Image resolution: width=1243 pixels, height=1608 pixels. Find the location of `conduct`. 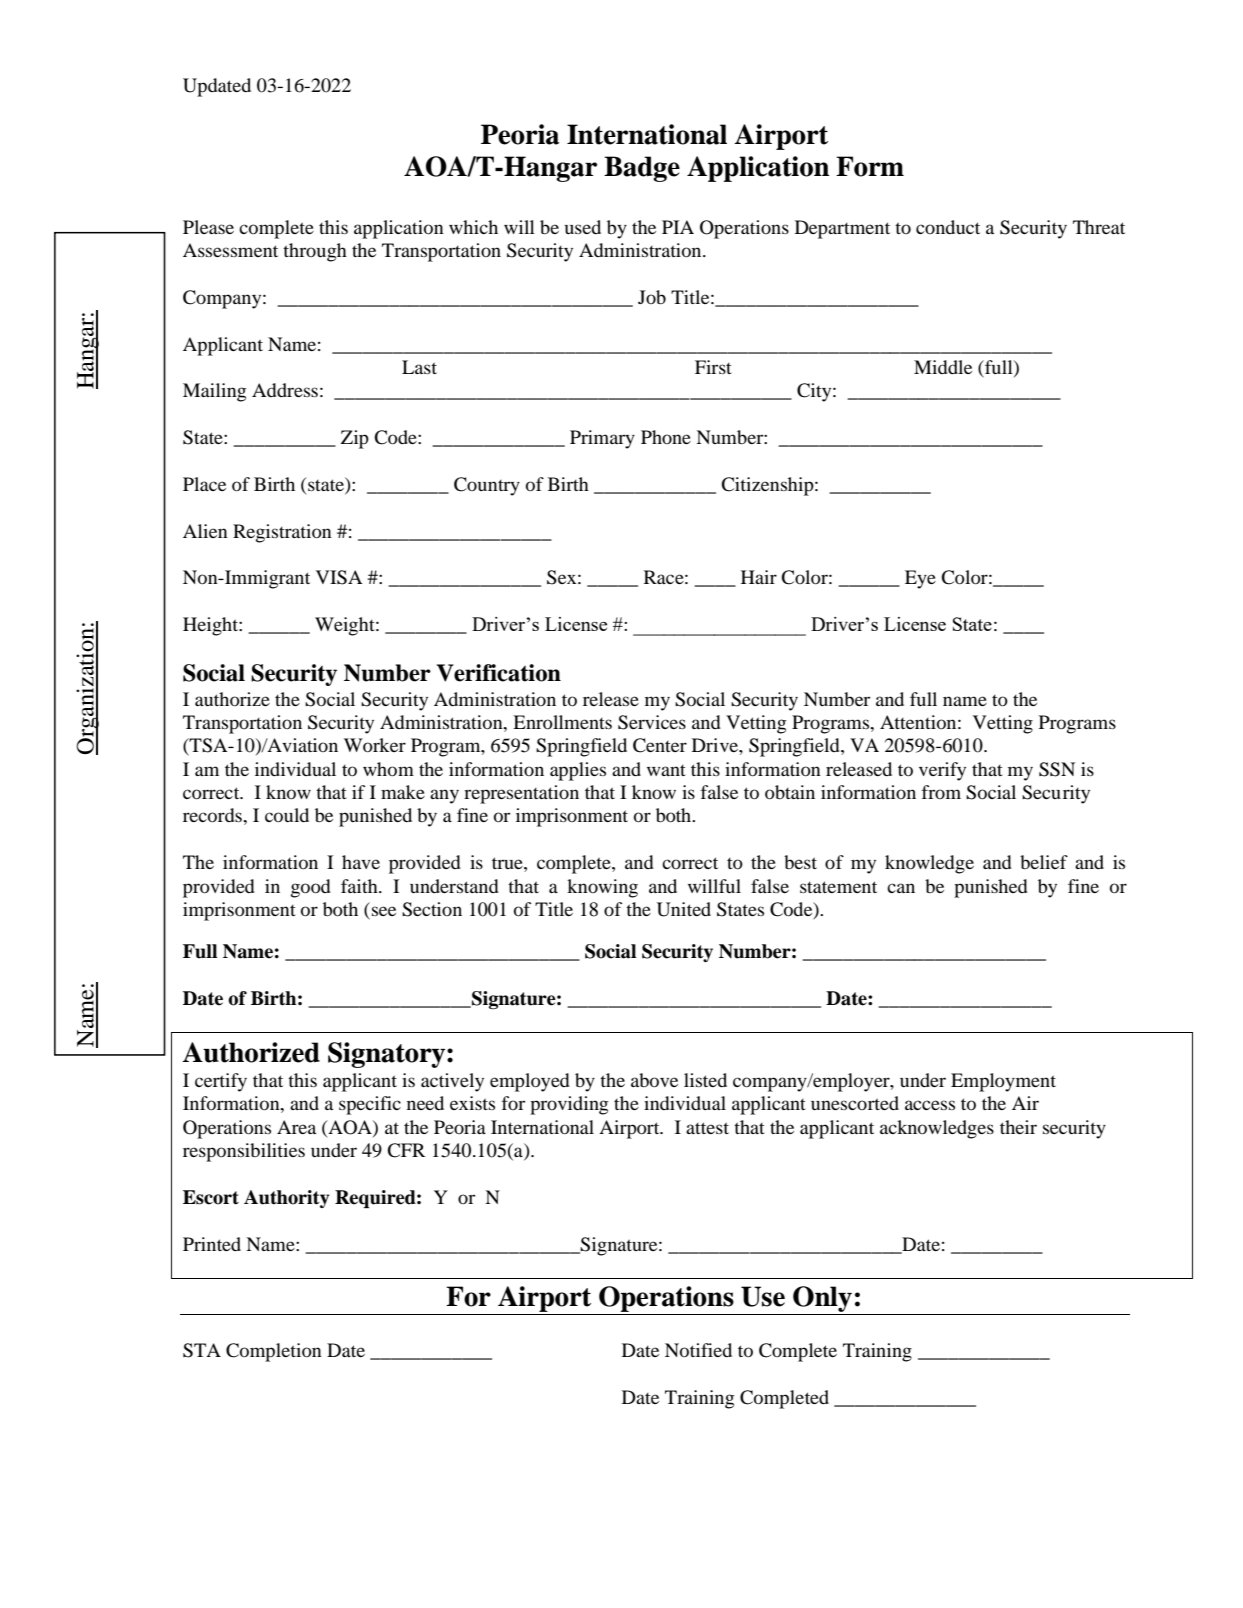

conduct is located at coordinates (948, 227).
